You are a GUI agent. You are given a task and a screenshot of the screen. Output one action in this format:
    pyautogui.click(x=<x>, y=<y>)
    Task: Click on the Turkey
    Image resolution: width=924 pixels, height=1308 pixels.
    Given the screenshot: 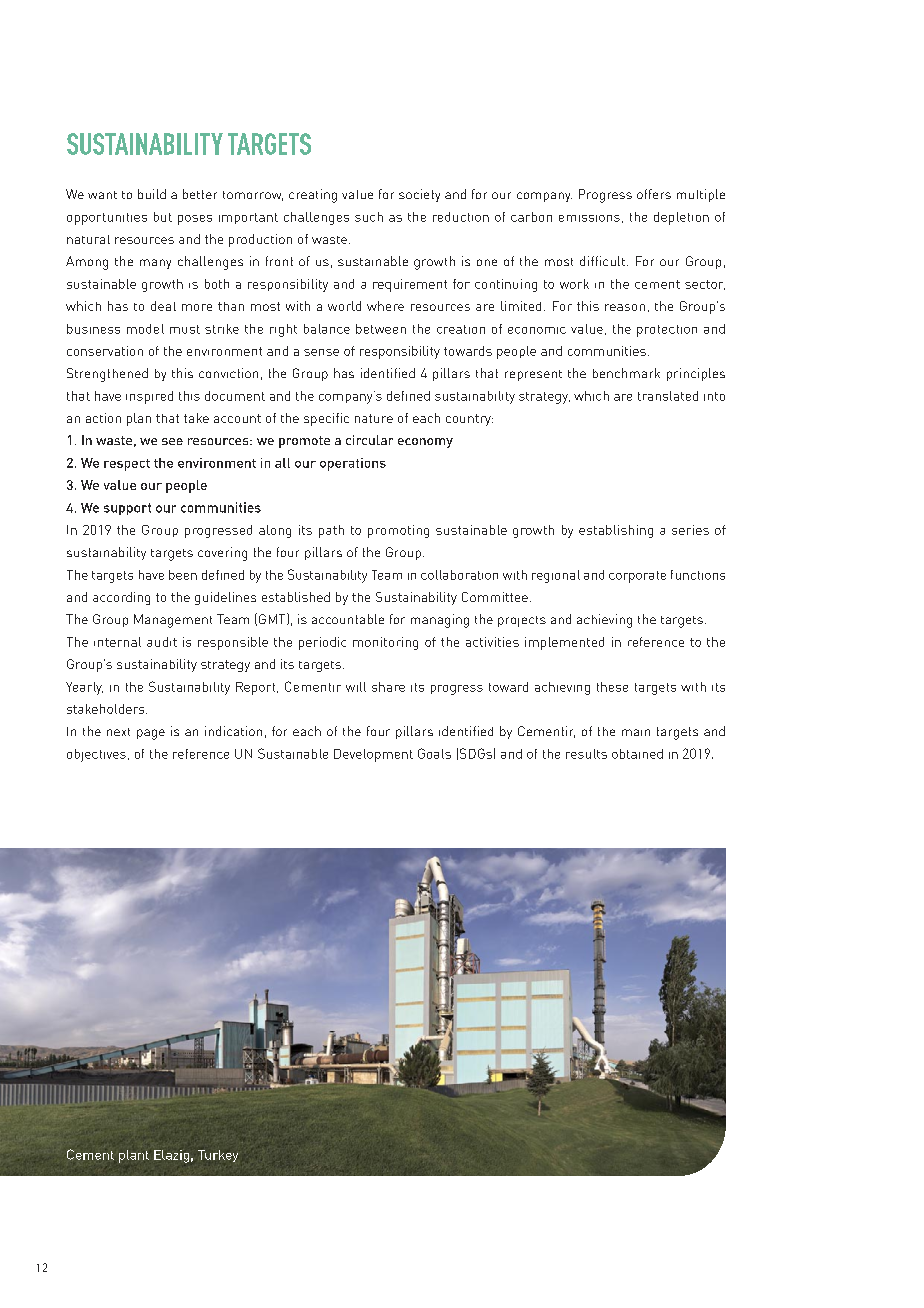 What is the action you would take?
    pyautogui.click(x=218, y=1156)
